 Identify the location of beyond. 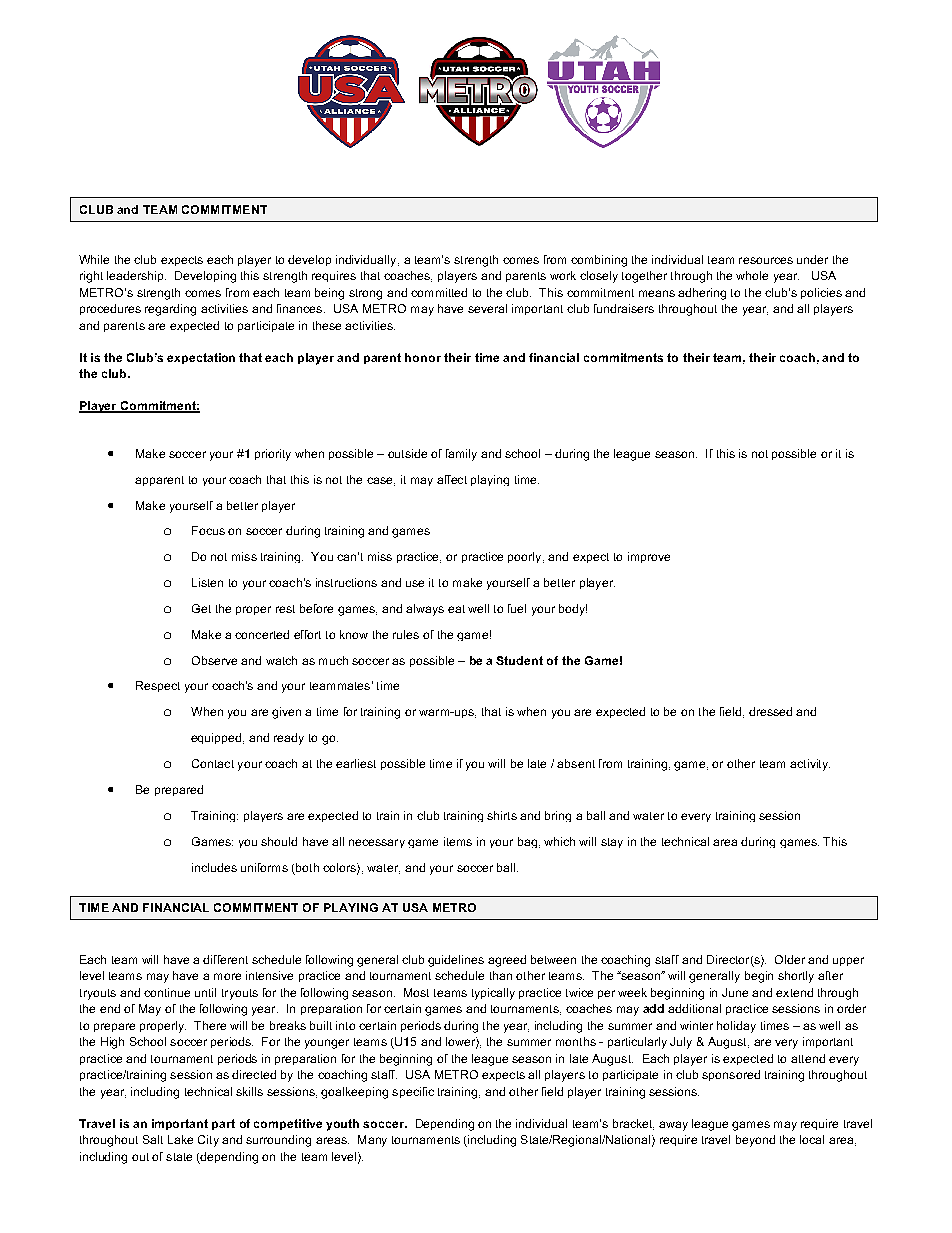
(755, 1141).
